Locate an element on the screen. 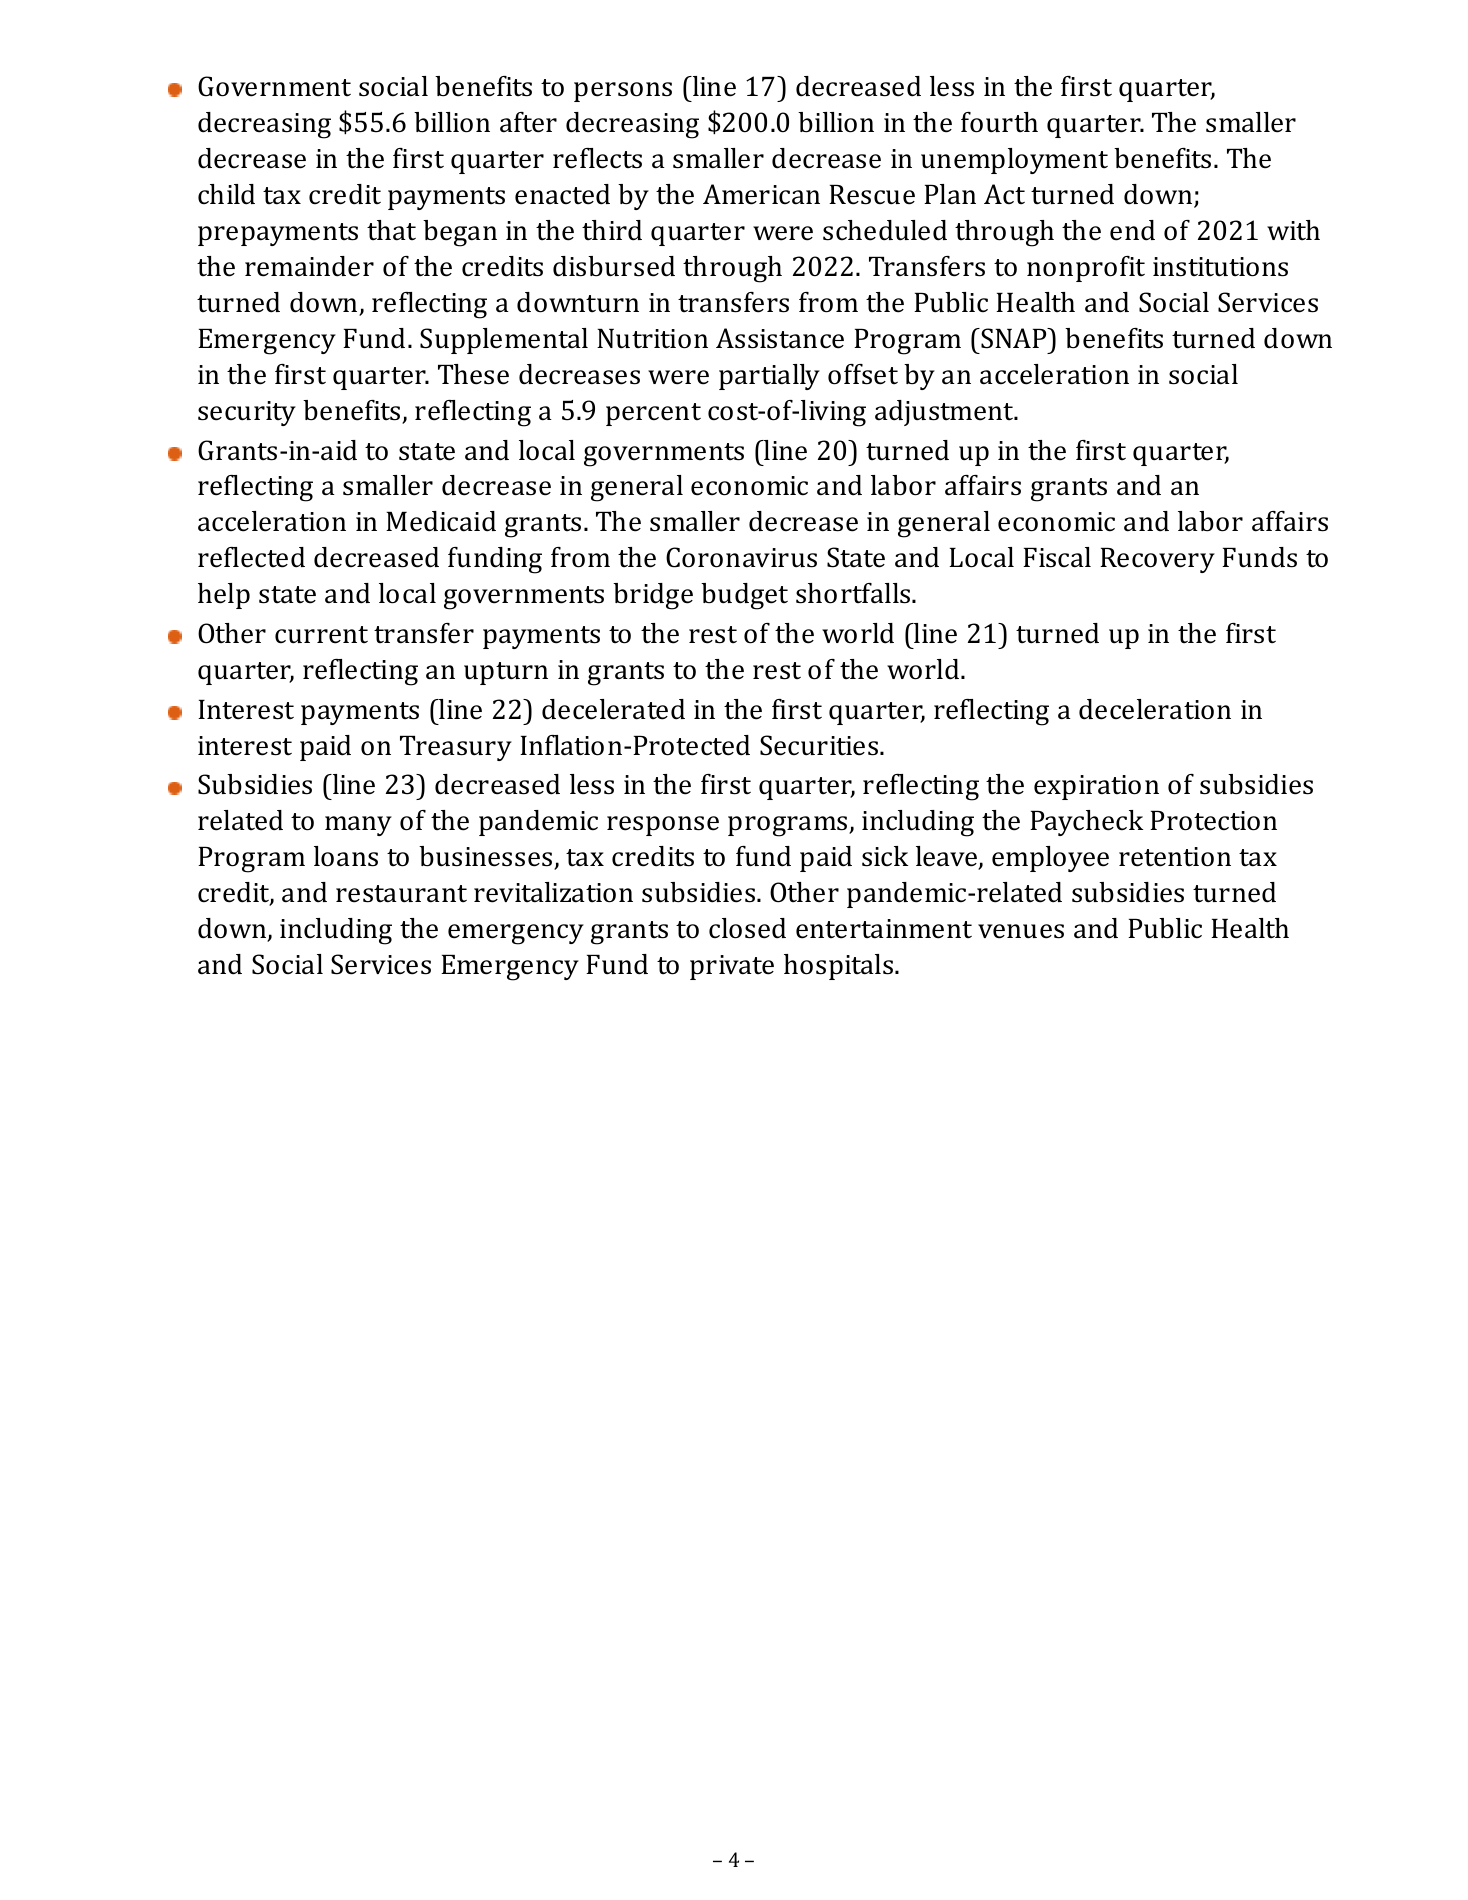 This screenshot has height=1900, width=1468. Coronavirus is located at coordinates (741, 557).
